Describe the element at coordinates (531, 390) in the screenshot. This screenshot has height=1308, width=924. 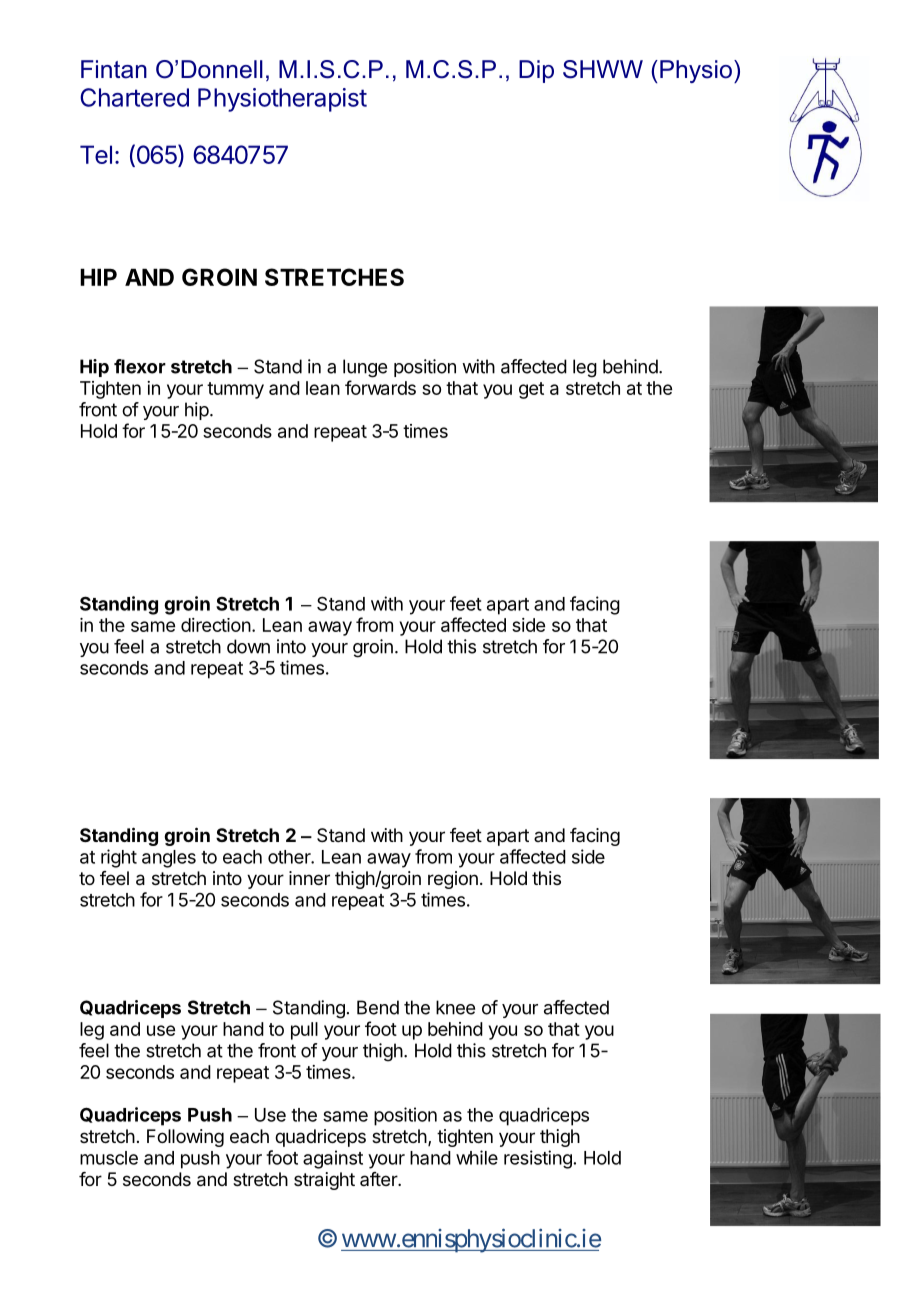
I see `get` at that location.
